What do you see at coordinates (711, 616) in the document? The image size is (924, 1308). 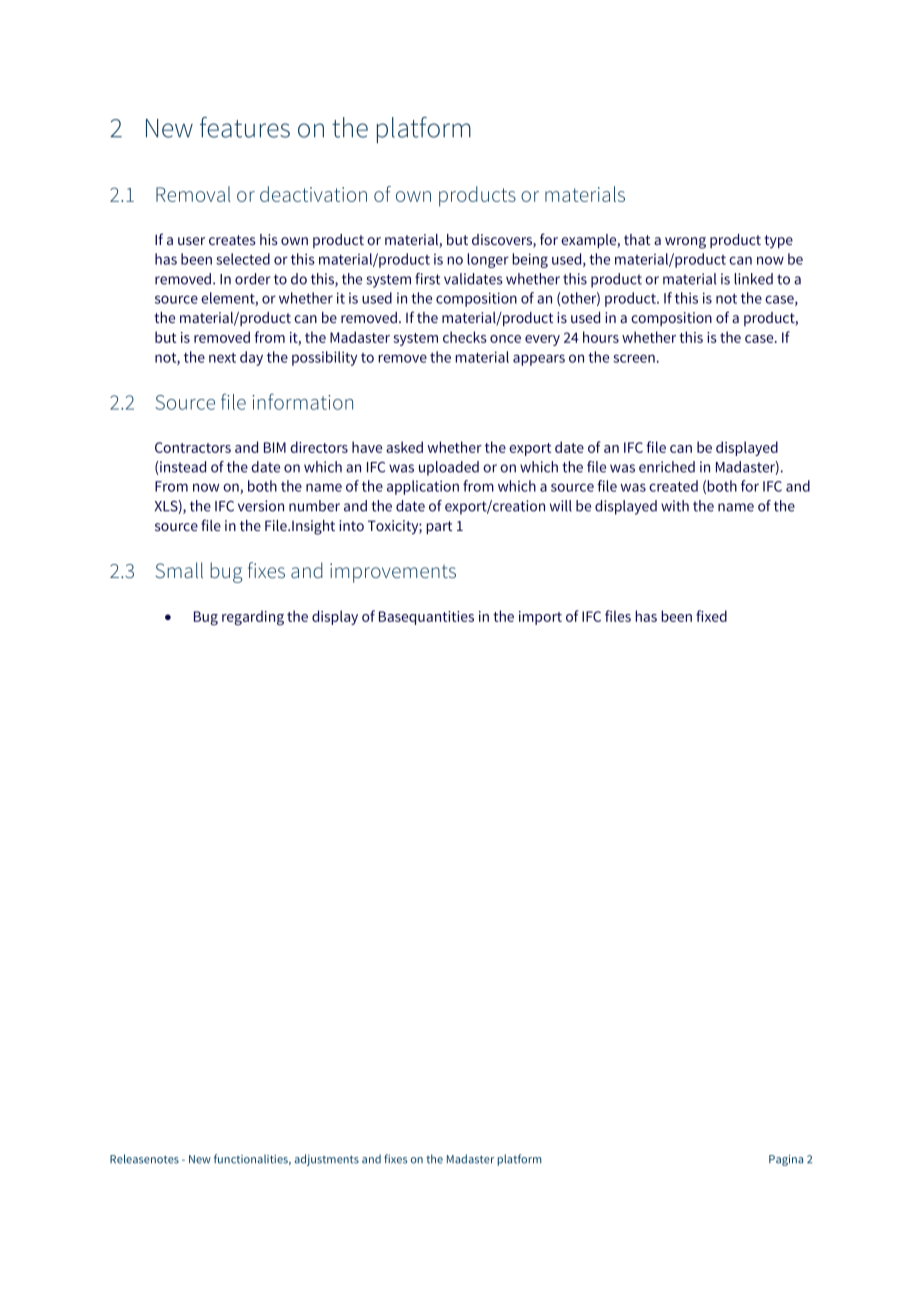 I see `fixed` at bounding box center [711, 616].
